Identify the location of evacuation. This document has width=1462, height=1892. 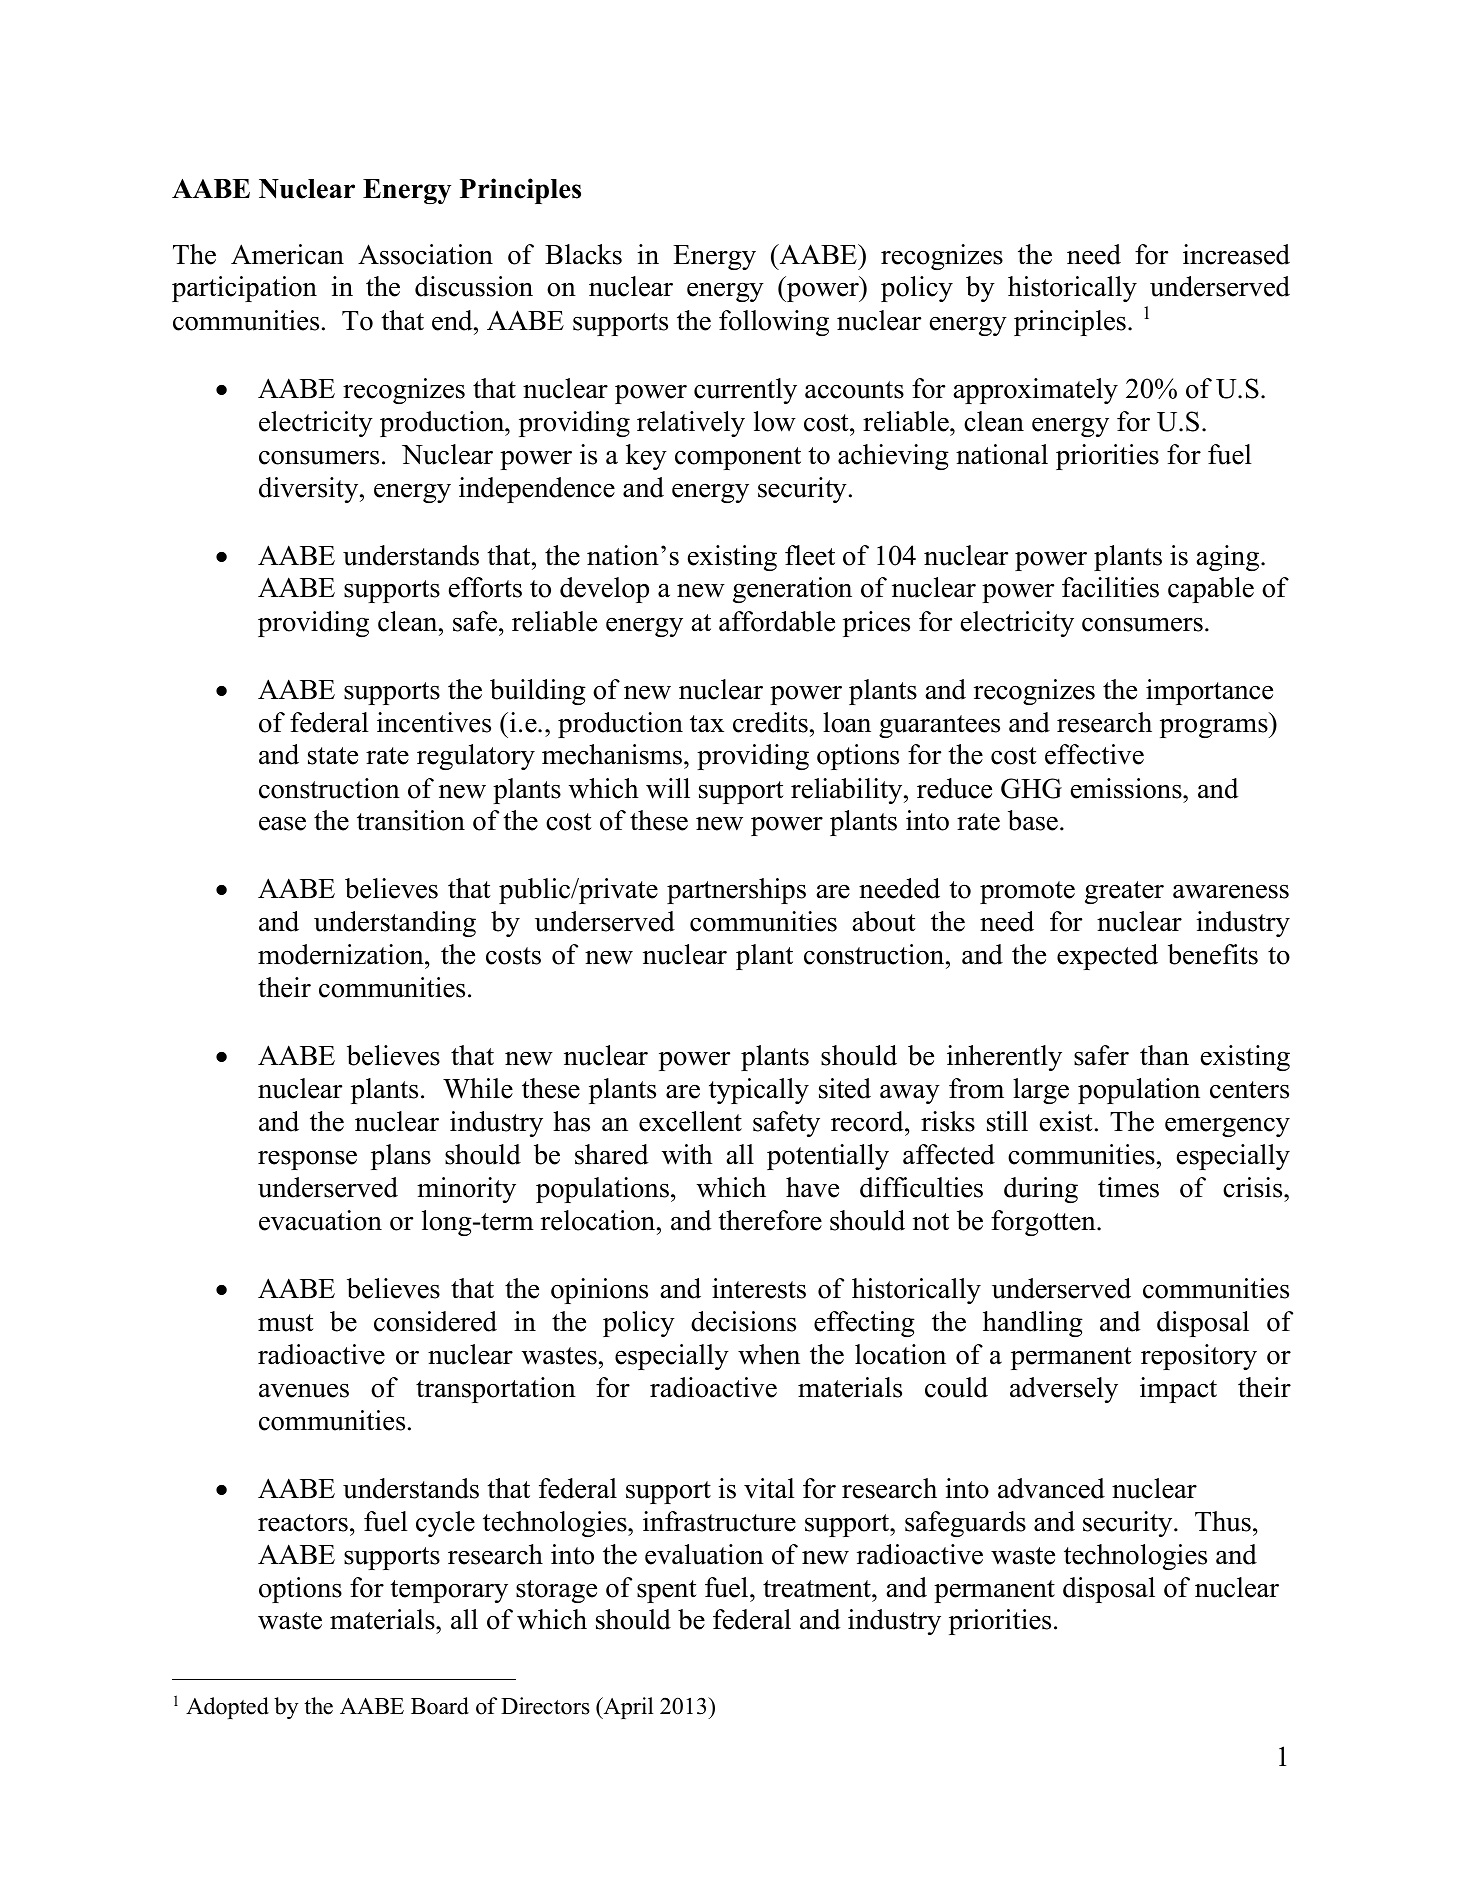
(320, 1220).
